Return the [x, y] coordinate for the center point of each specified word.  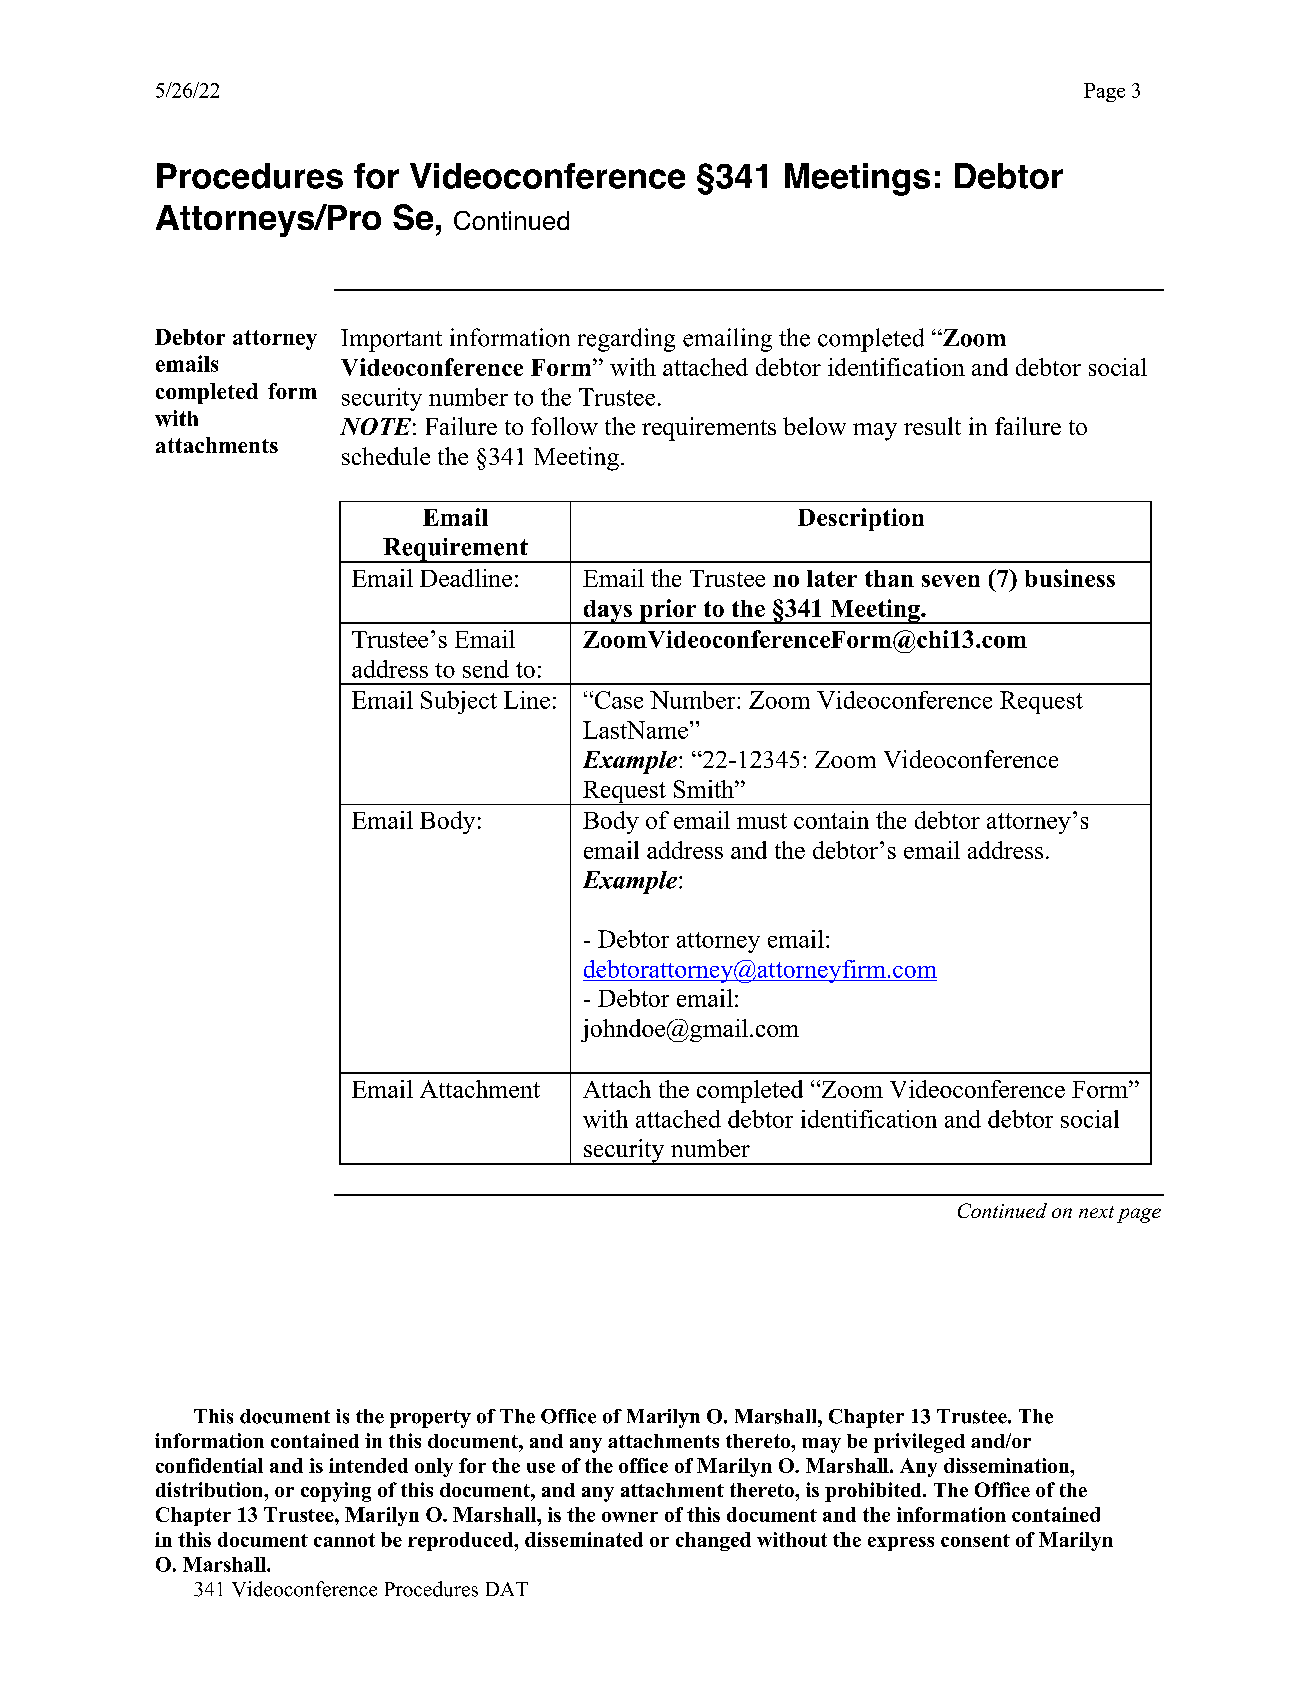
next [1096, 1212]
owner [630, 1517]
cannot [344, 1540]
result [932, 426]
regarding [626, 340]
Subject [459, 702]
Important [391, 340]
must [762, 821]
